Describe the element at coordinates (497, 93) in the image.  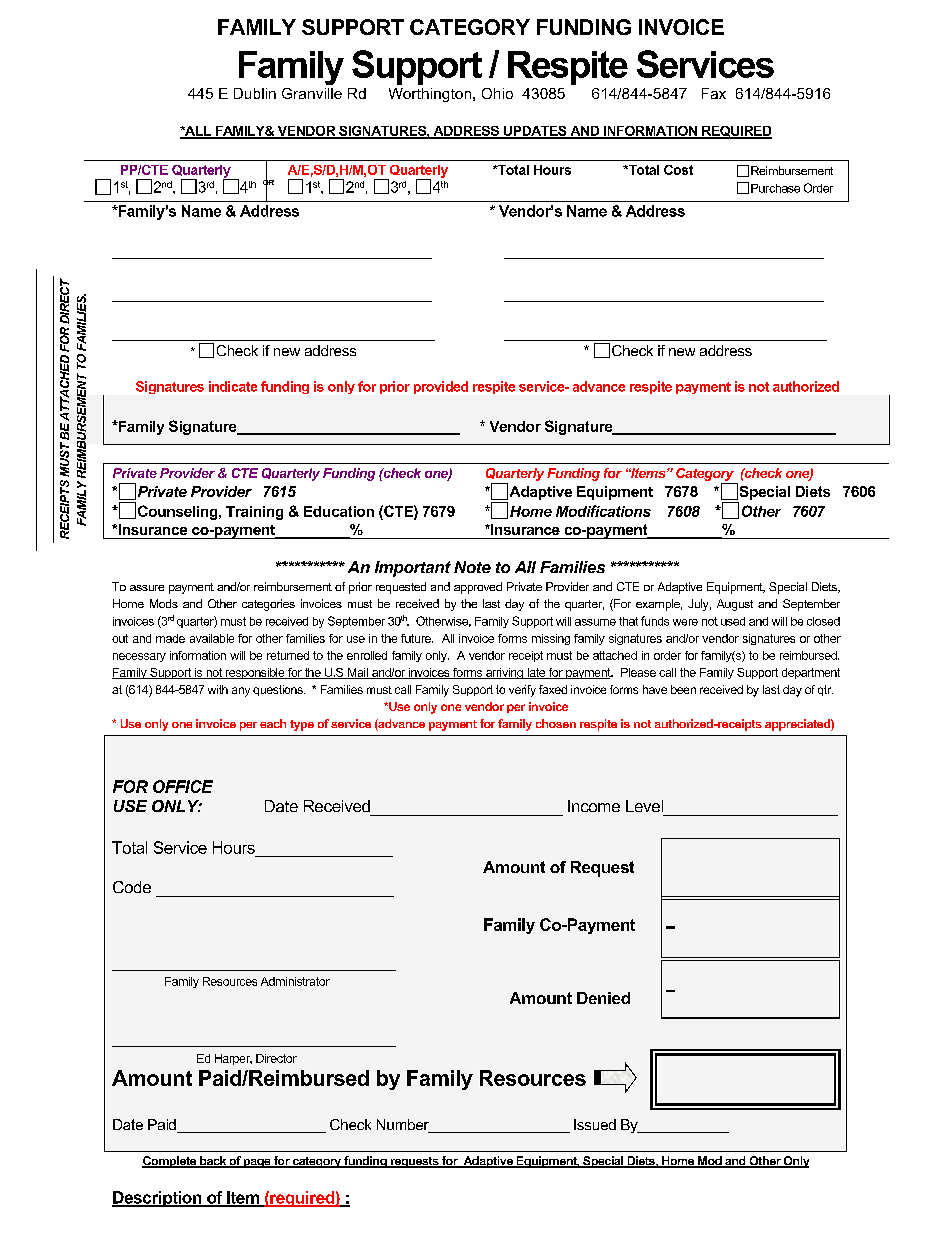
I see `Ohio` at that location.
